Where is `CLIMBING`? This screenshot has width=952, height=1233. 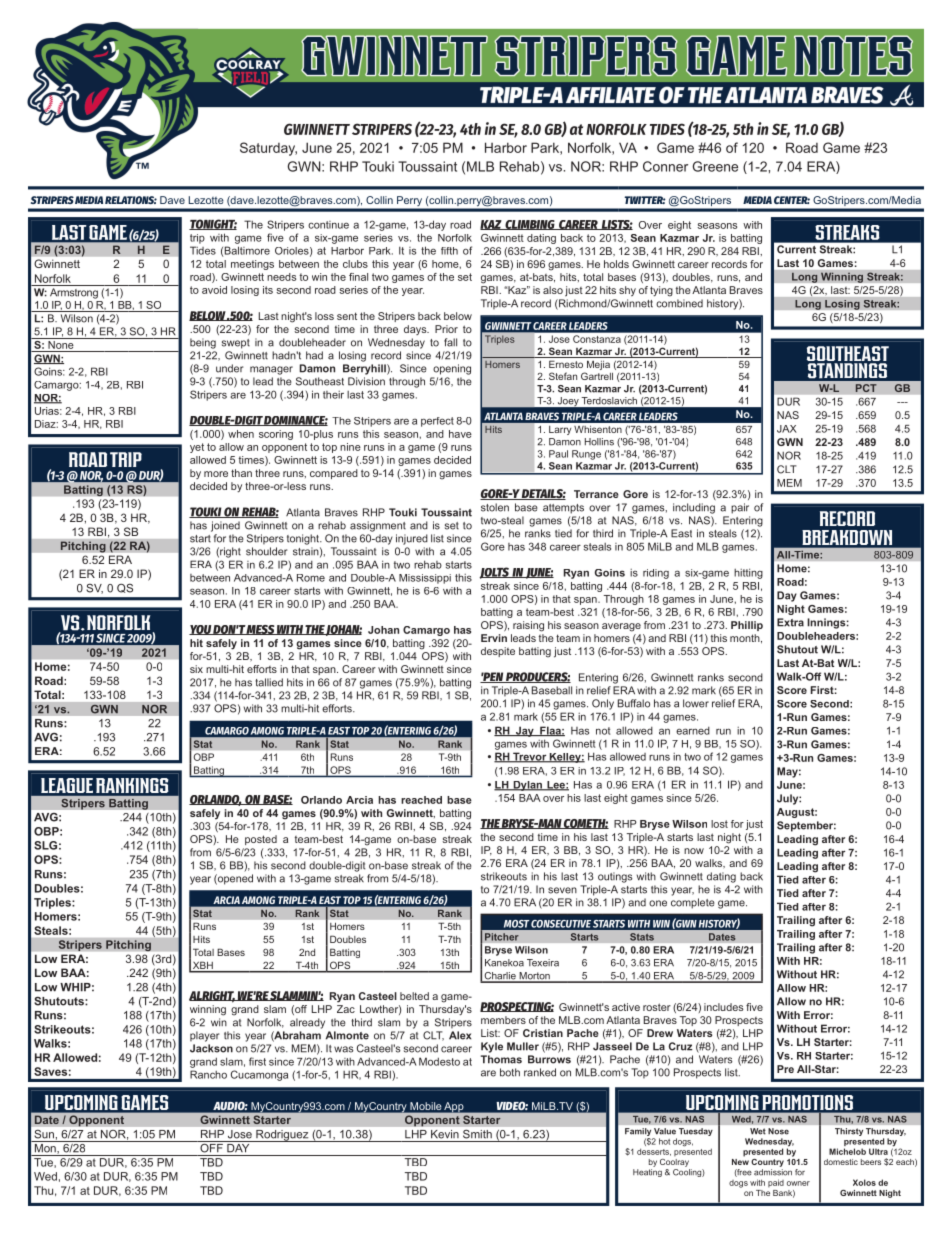 CLIMBING is located at coordinates (530, 225).
